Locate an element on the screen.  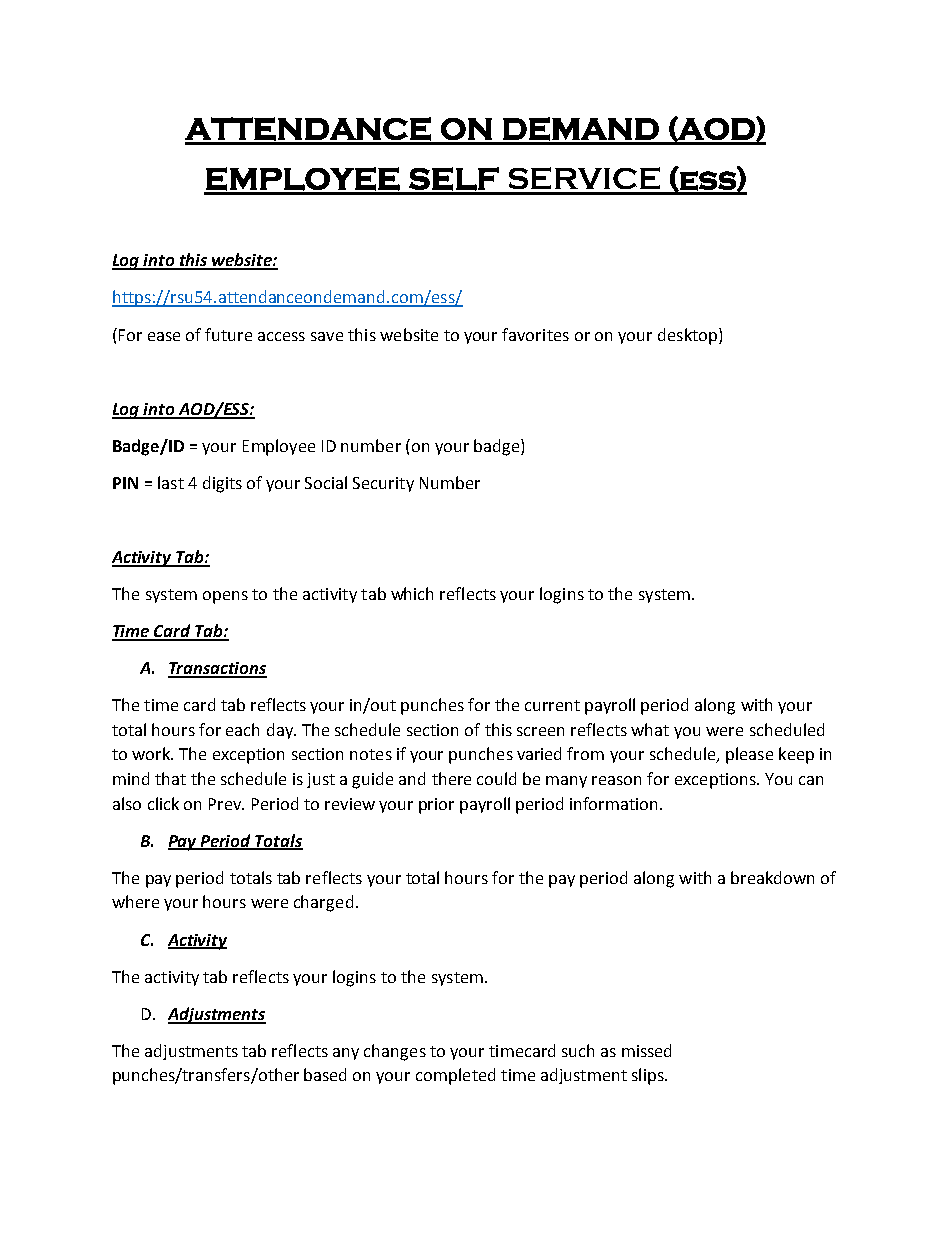
prior is located at coordinates (436, 806).
